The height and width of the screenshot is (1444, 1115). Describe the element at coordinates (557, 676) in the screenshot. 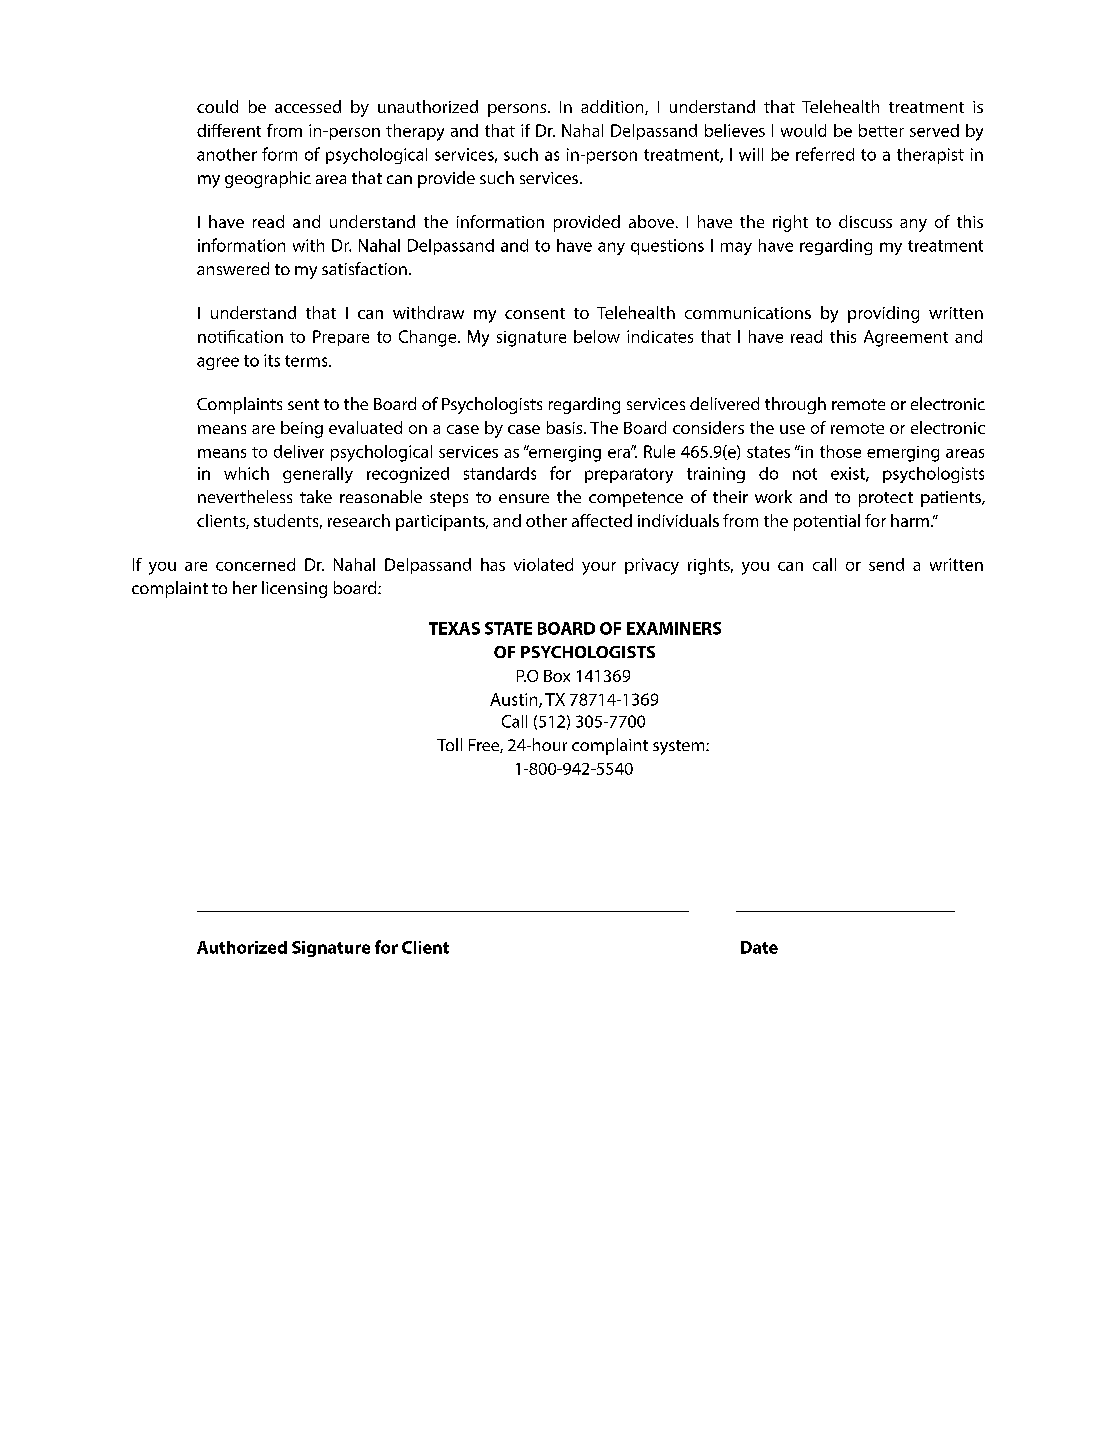

I see `Box` at that location.
